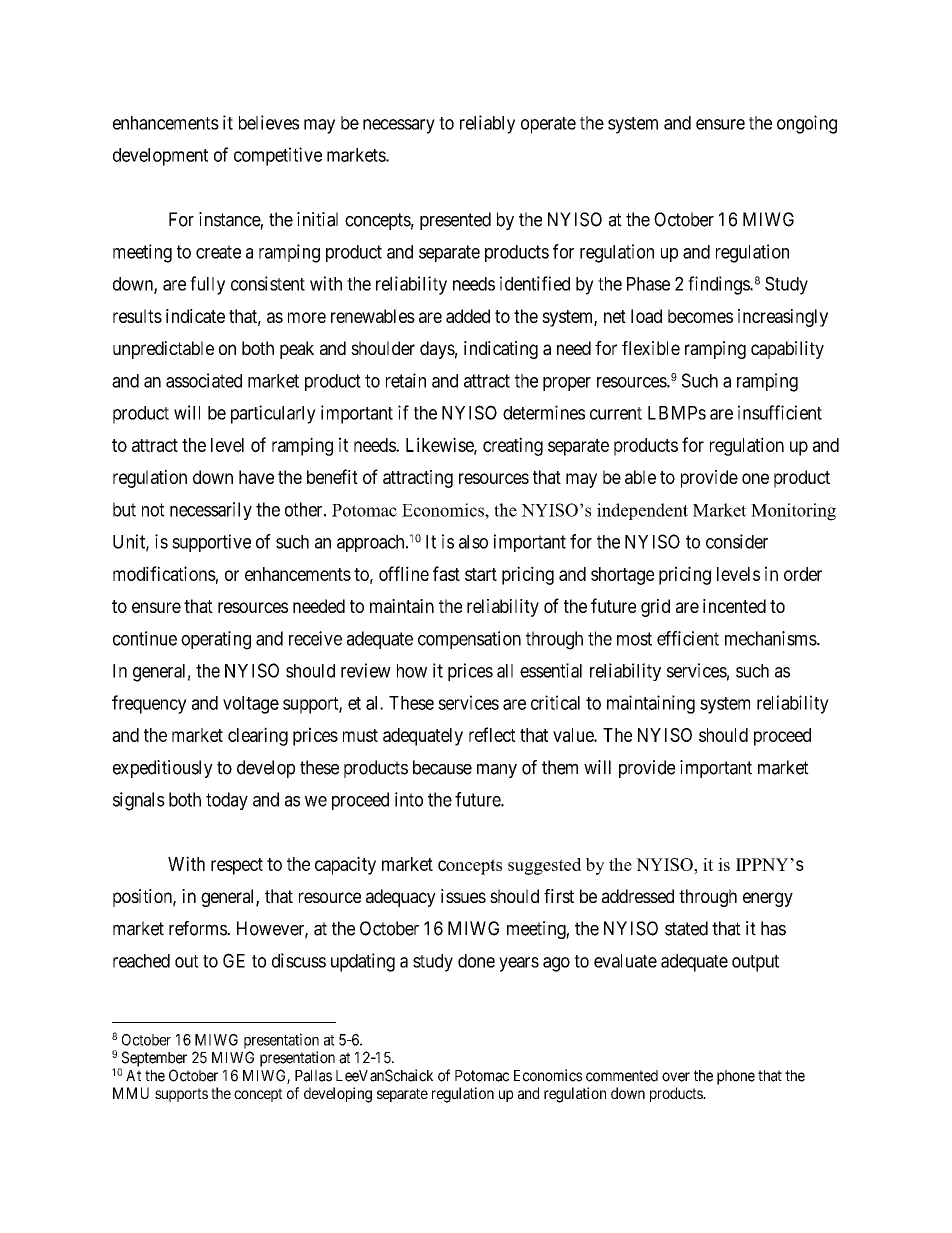  What do you see at coordinates (153, 1060) in the screenshot?
I see `September` at bounding box center [153, 1060].
